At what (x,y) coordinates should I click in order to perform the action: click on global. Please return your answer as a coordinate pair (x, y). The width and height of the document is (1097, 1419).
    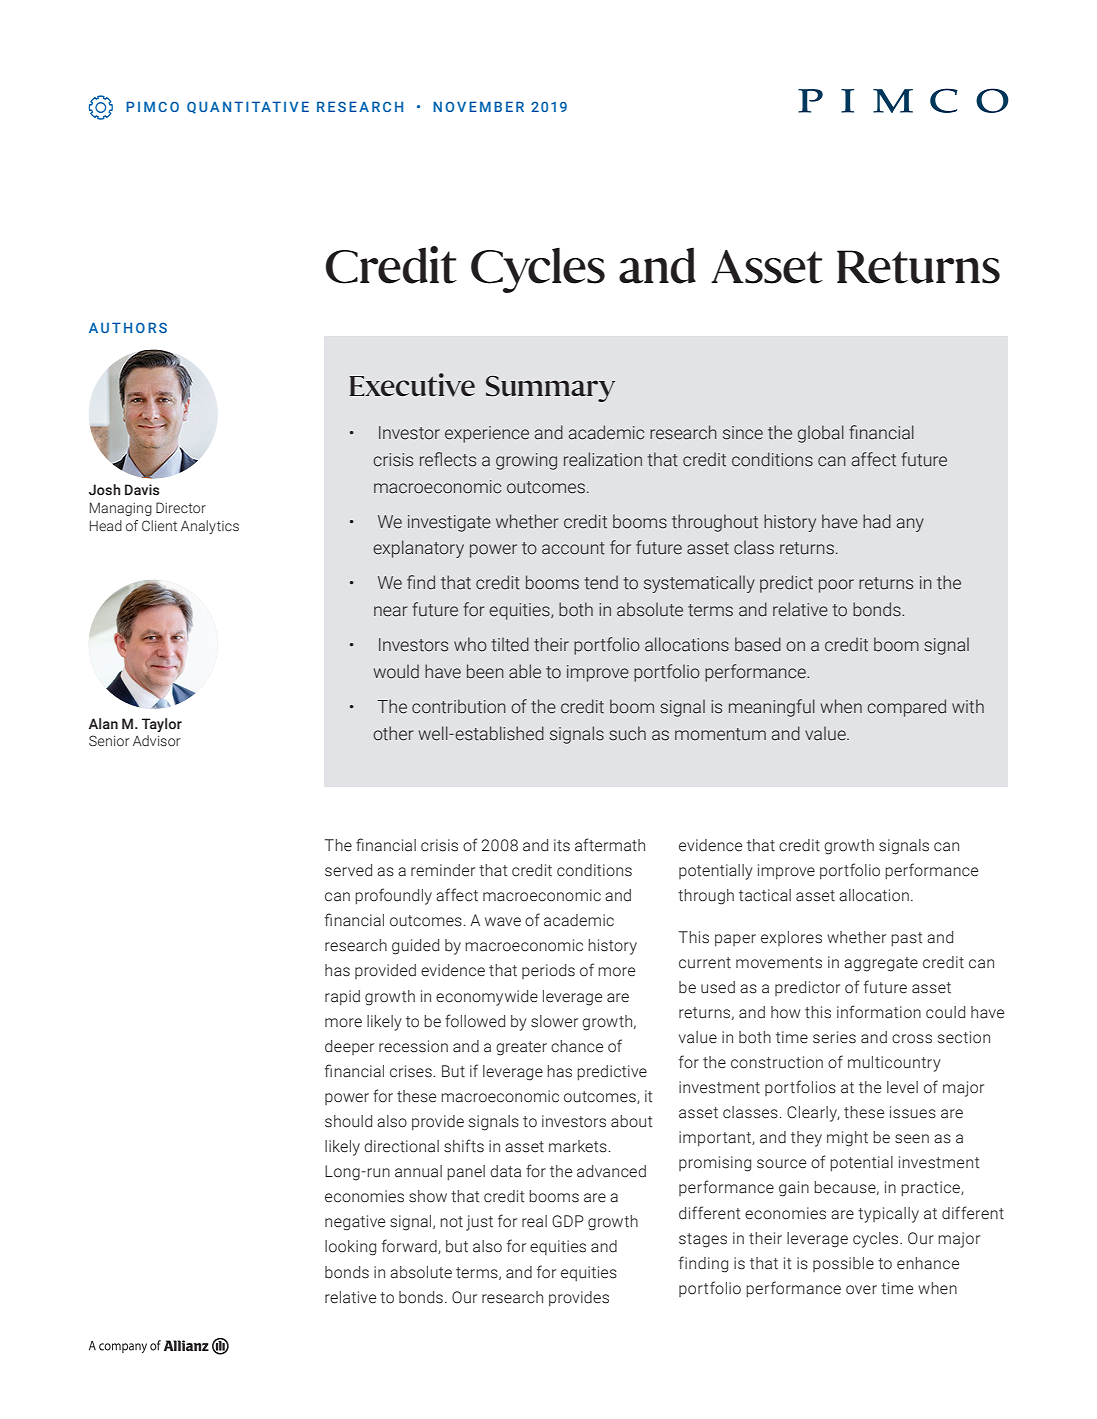
    Looking at the image, I should click on (821, 434).
